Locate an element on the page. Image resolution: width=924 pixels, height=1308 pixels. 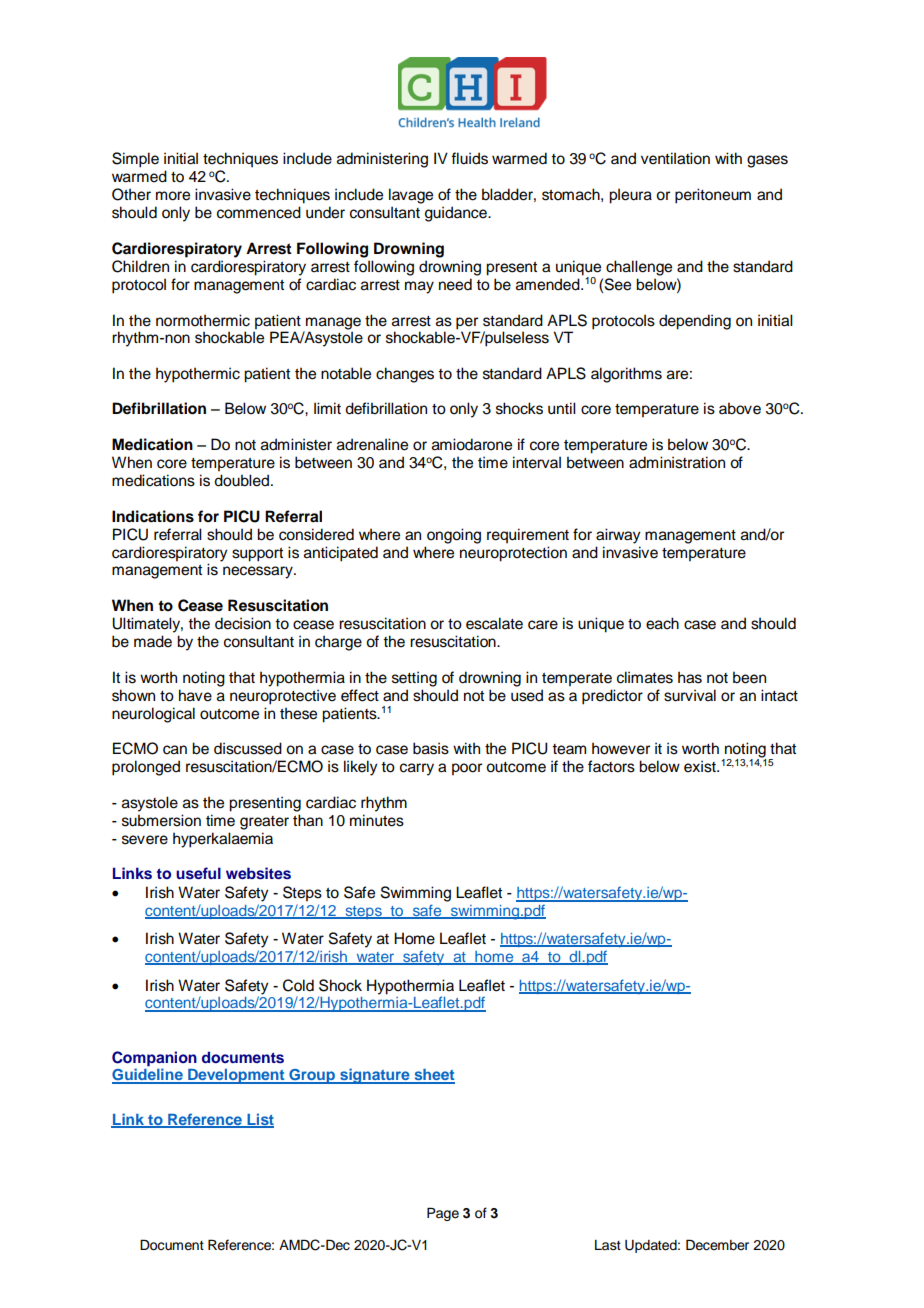
more is located at coordinates (173, 196).
